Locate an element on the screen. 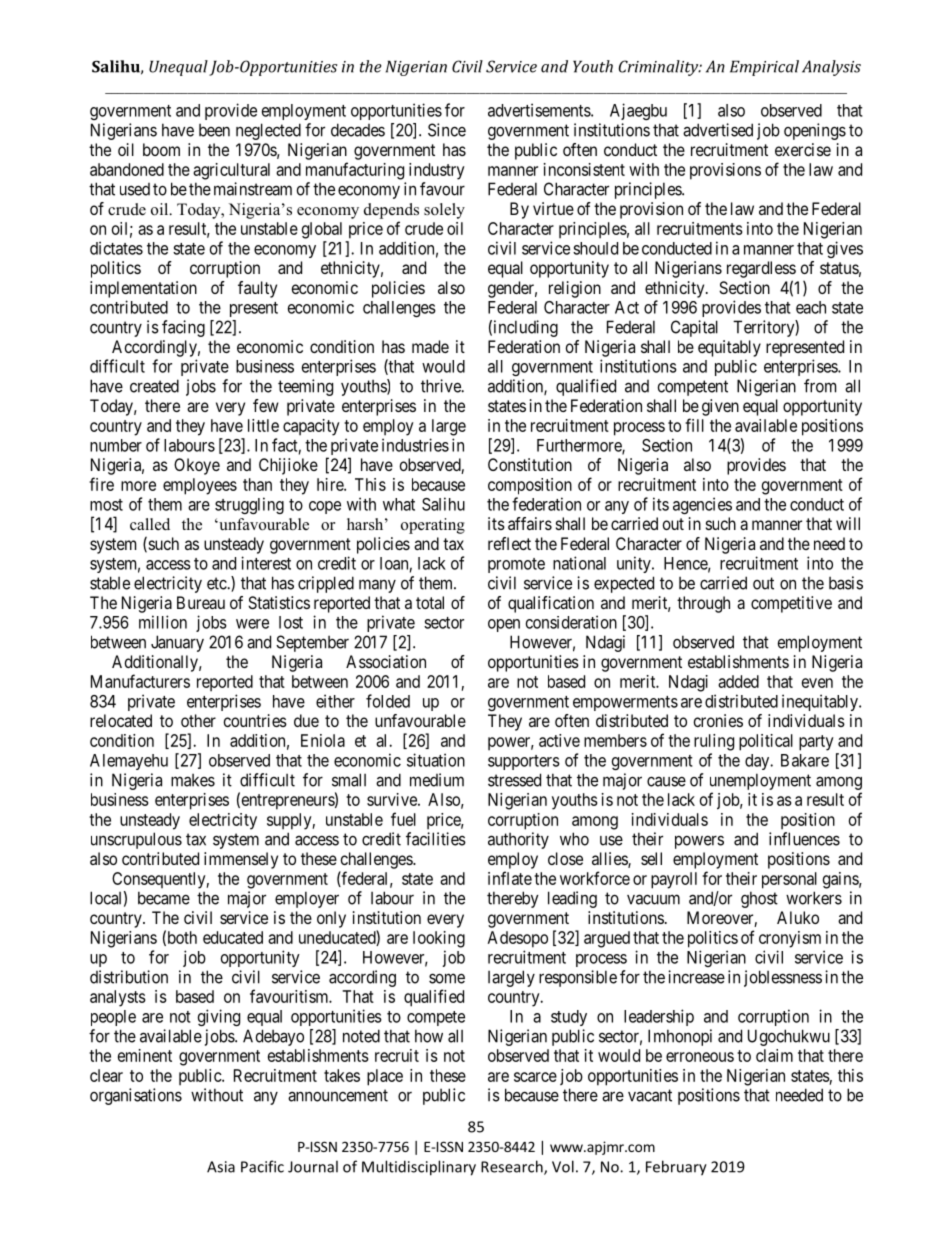  called is located at coordinates (150, 524).
